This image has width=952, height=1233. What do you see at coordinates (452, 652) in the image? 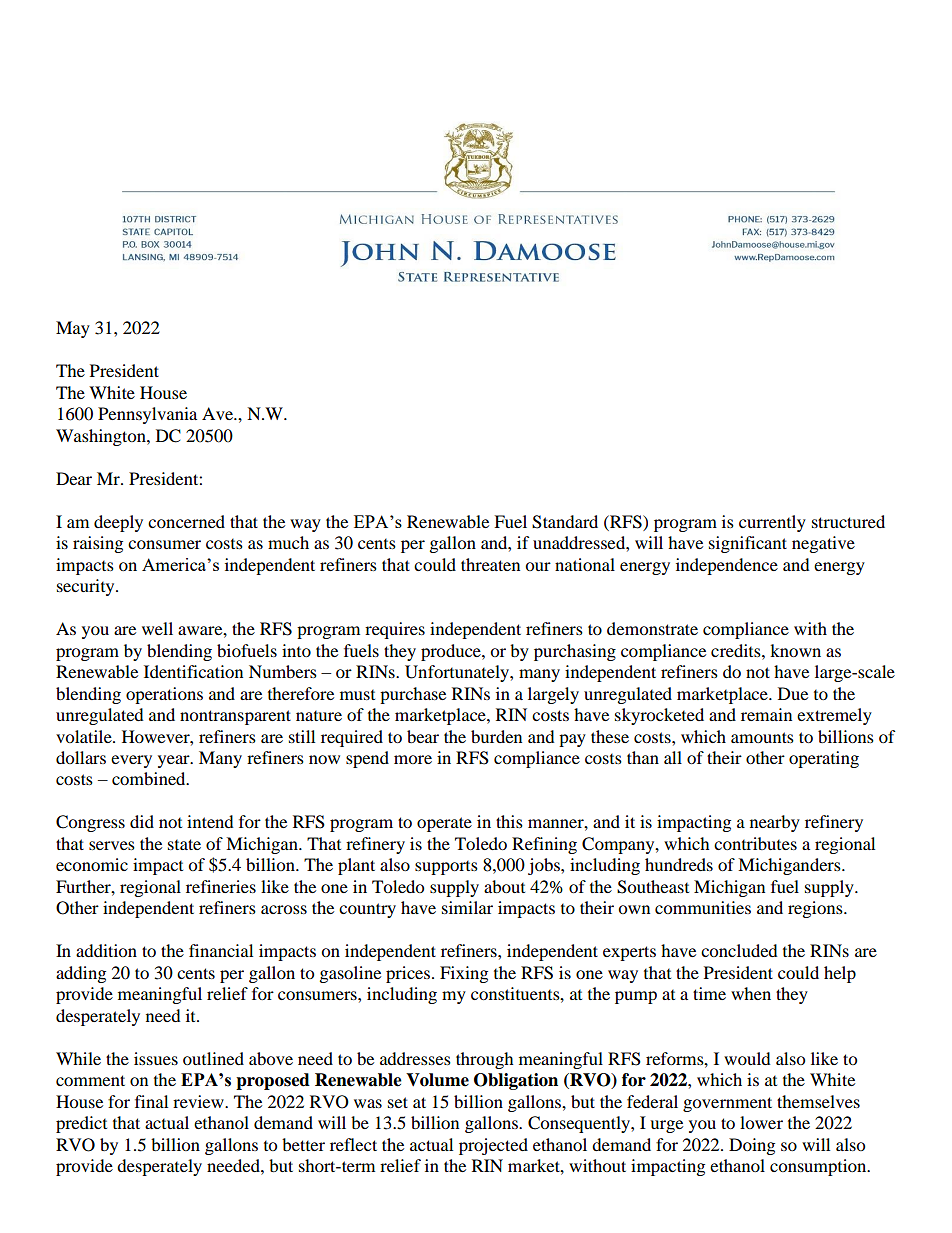
I see `produce` at bounding box center [452, 652].
